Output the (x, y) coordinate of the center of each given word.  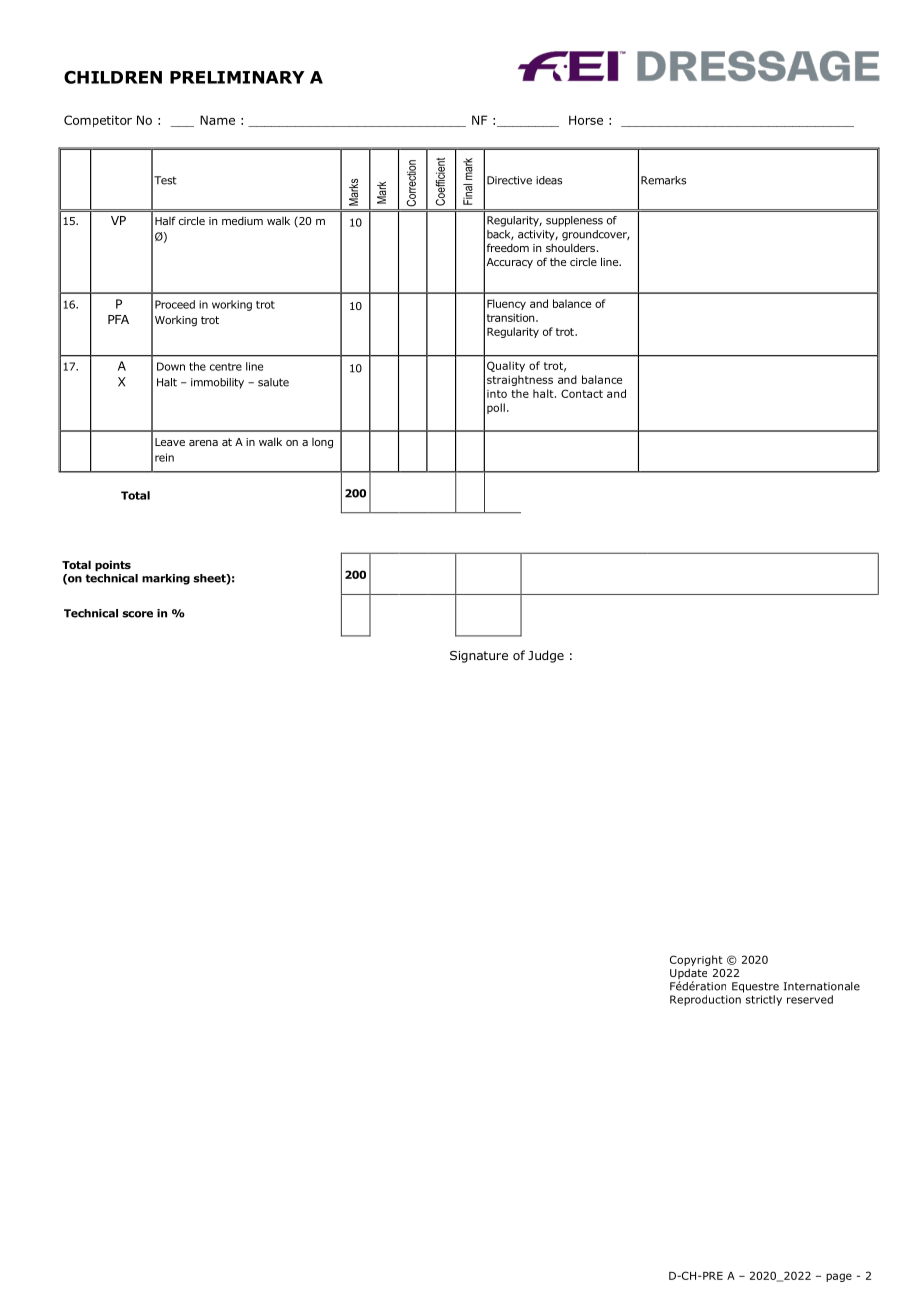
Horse (586, 120)
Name (217, 120)
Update (688, 975)
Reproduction (705, 1000)
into (497, 394)
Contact (582, 393)
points (113, 565)
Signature (479, 657)
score (137, 614)
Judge (546, 656)
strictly (764, 1000)
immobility (217, 383)
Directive (509, 180)
